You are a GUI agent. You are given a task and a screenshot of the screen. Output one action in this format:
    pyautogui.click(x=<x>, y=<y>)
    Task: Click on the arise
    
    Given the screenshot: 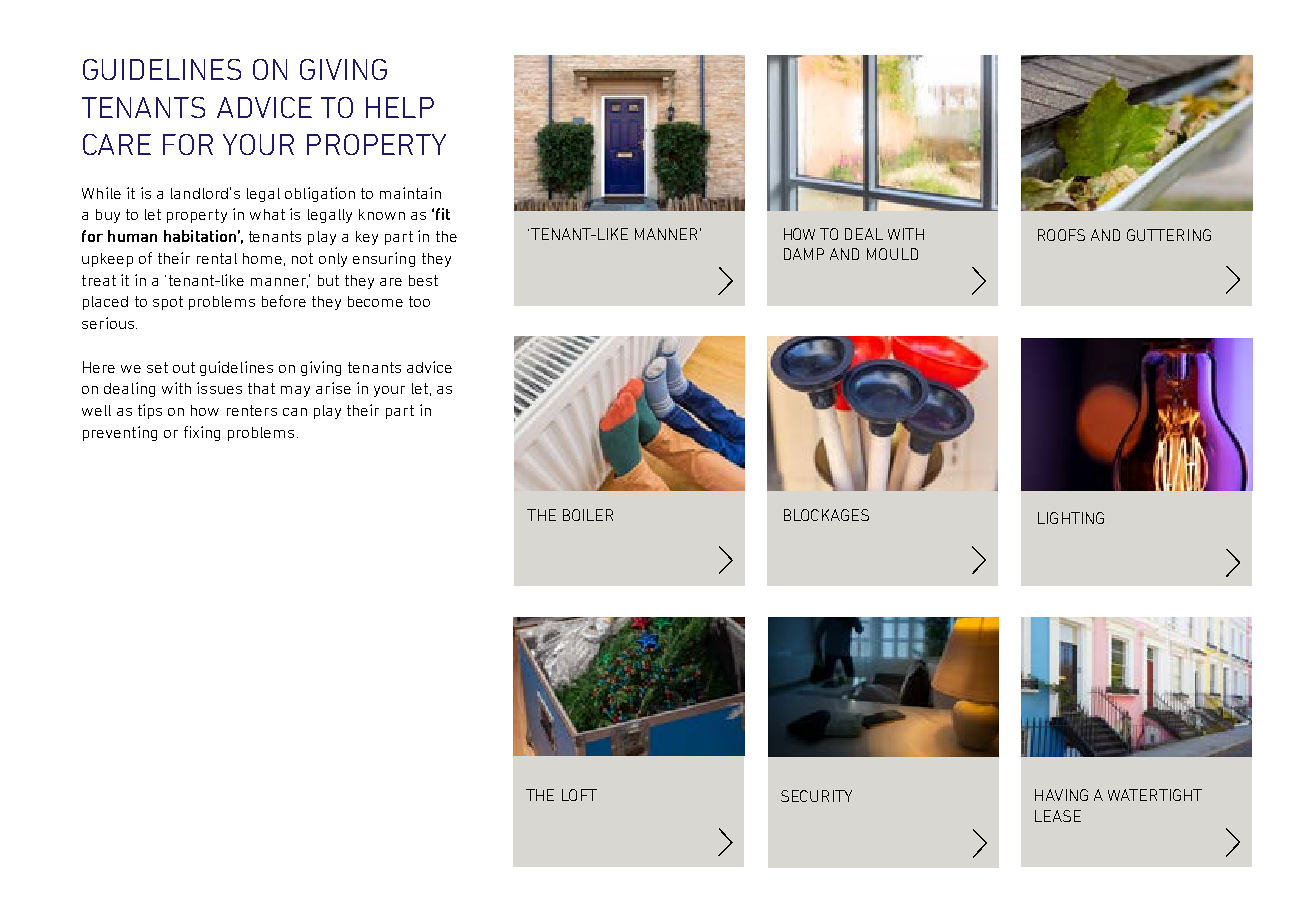 What is the action you would take?
    pyautogui.click(x=333, y=388)
